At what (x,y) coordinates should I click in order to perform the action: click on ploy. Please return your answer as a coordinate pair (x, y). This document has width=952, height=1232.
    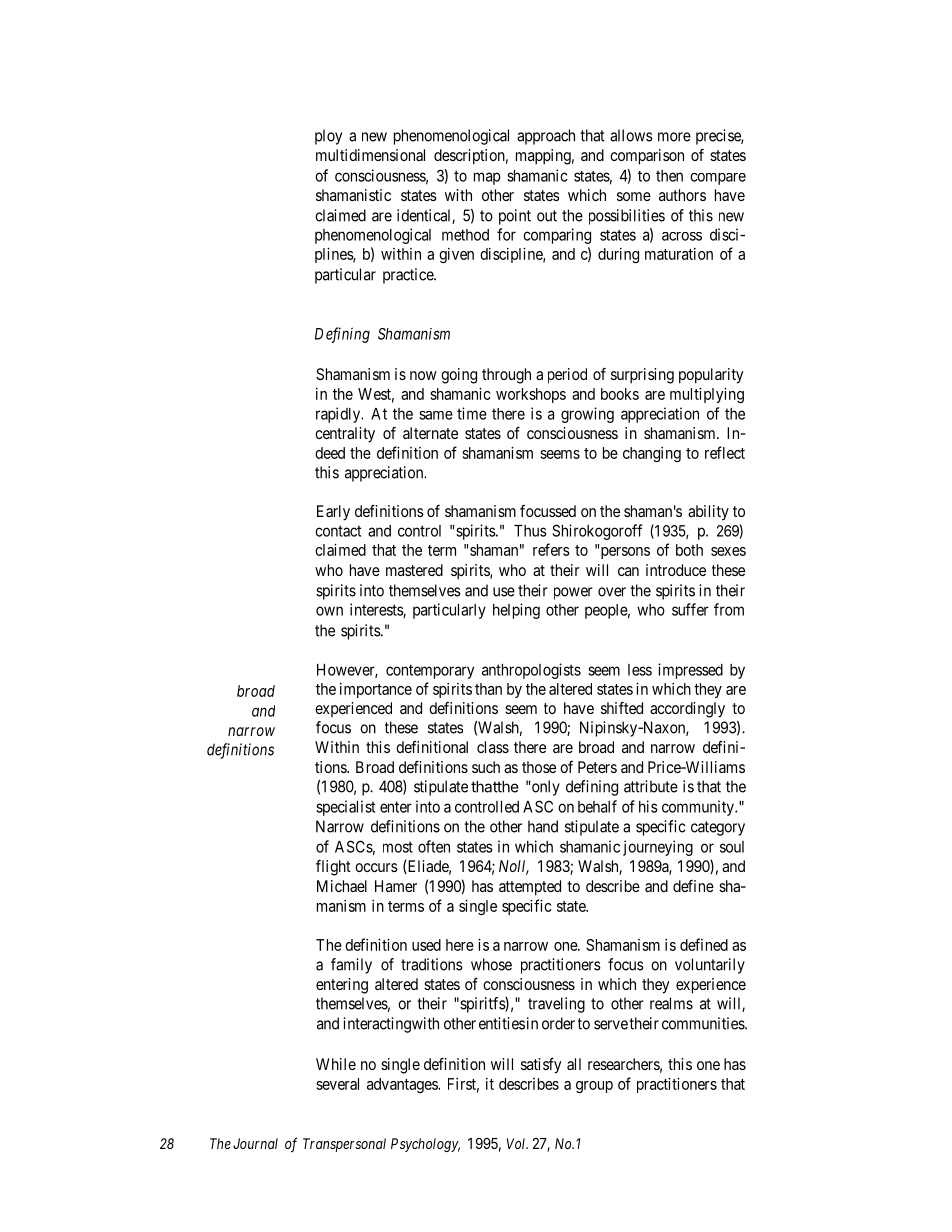
    Looking at the image, I should click on (328, 137).
